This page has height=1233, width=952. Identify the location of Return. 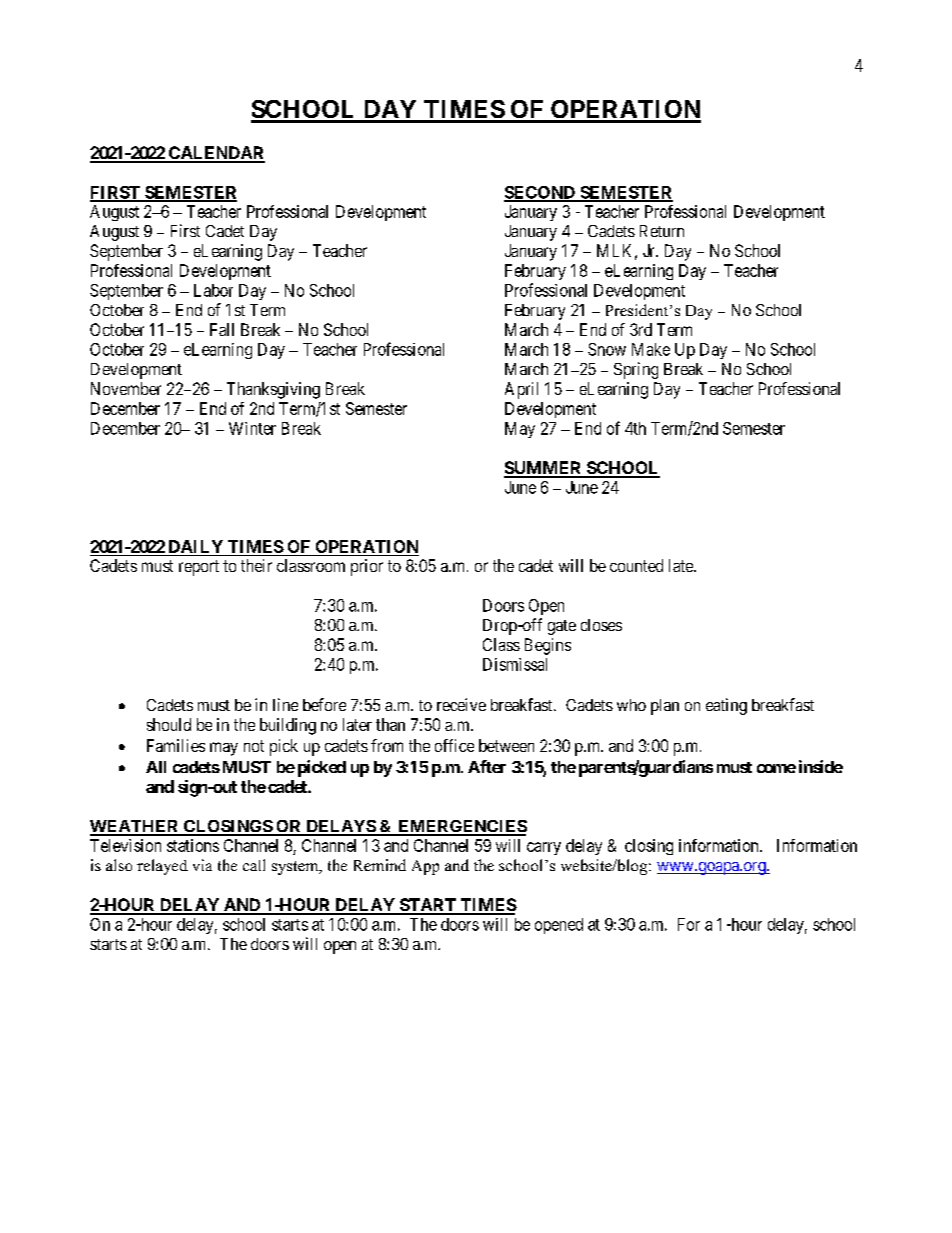
(662, 231).
